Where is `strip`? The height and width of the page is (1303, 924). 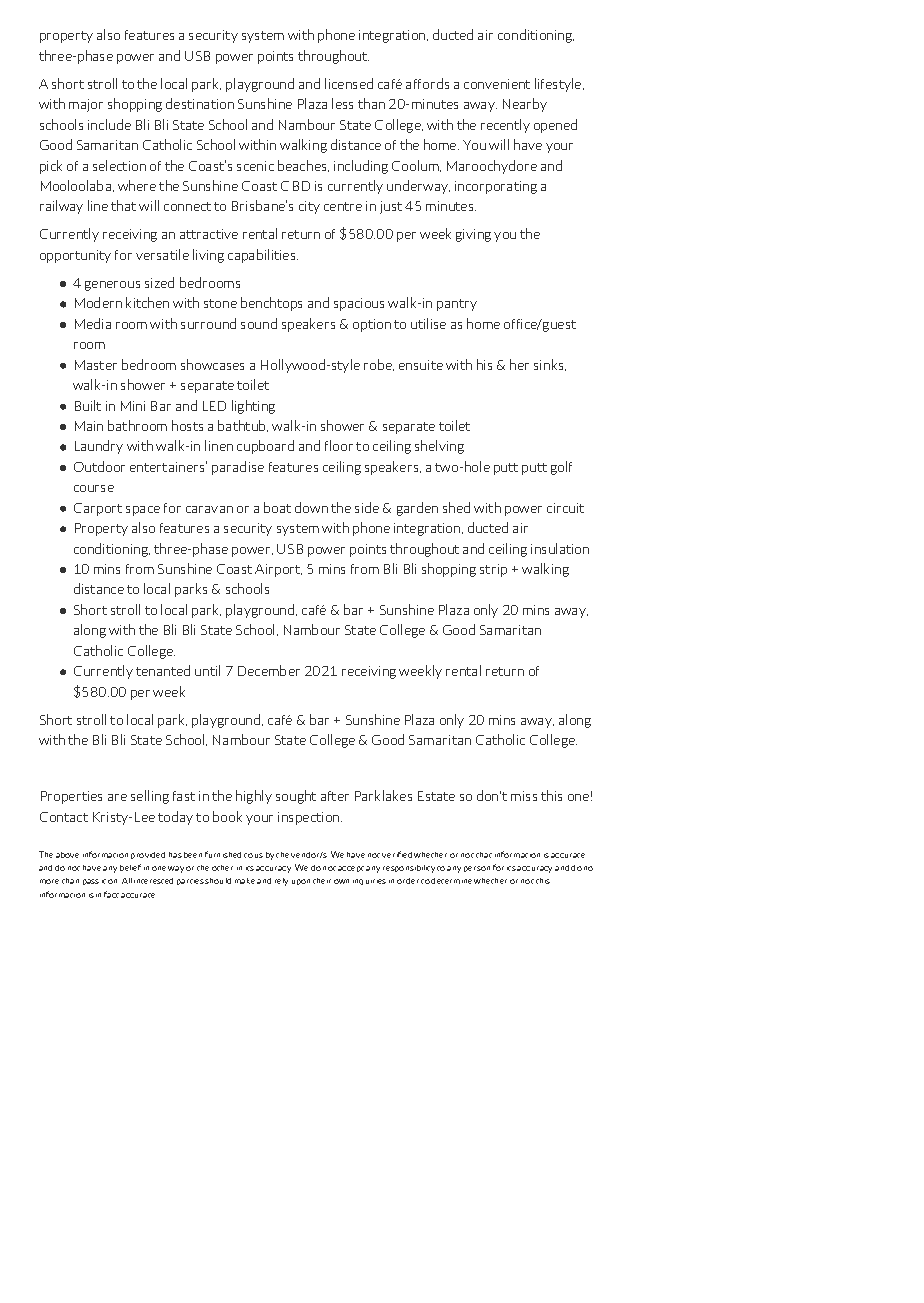 strip is located at coordinates (493, 570).
